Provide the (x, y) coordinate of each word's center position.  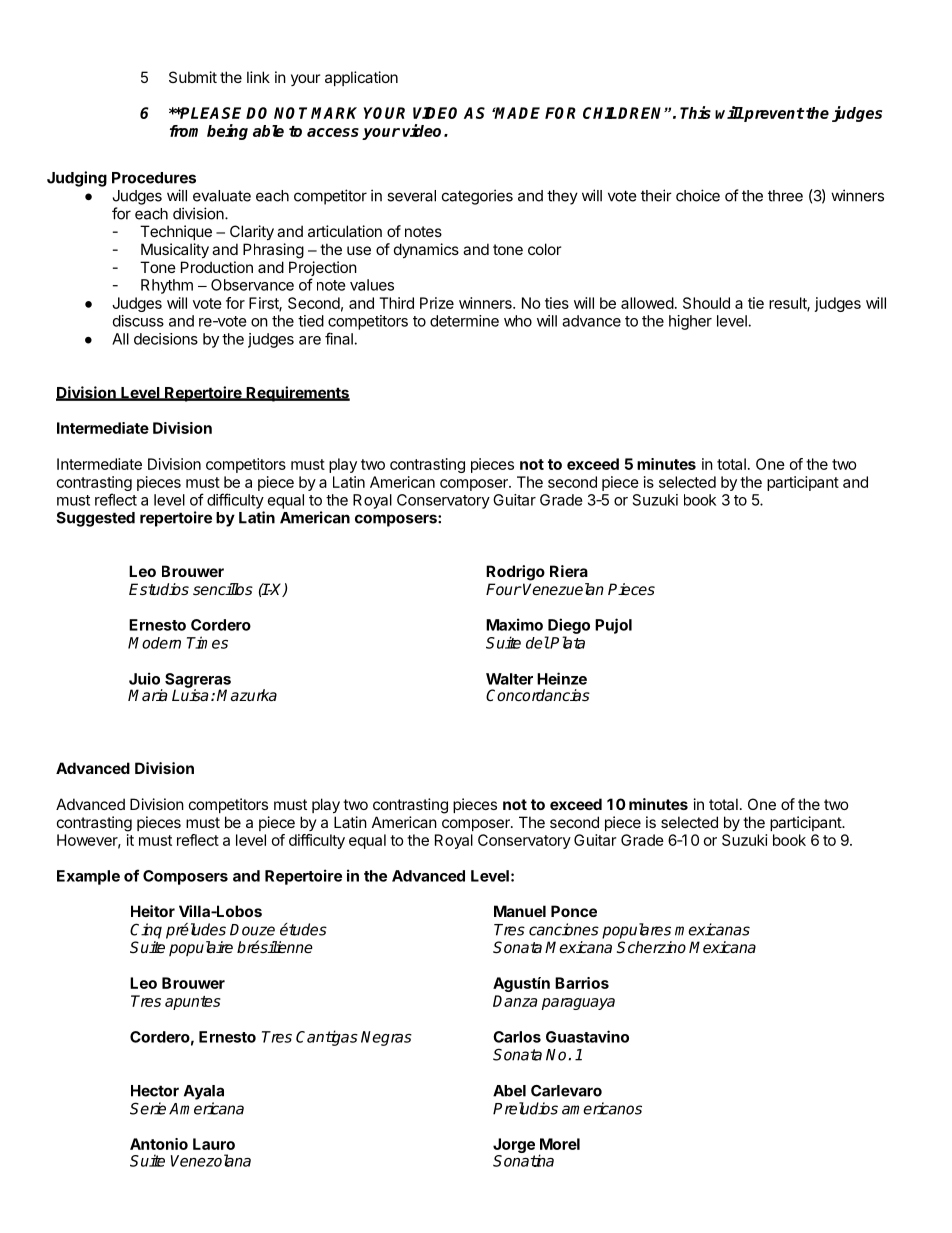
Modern (154, 643)
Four (504, 589)
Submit (193, 77)
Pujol (613, 626)
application (361, 78)
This (695, 112)
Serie (148, 1108)
